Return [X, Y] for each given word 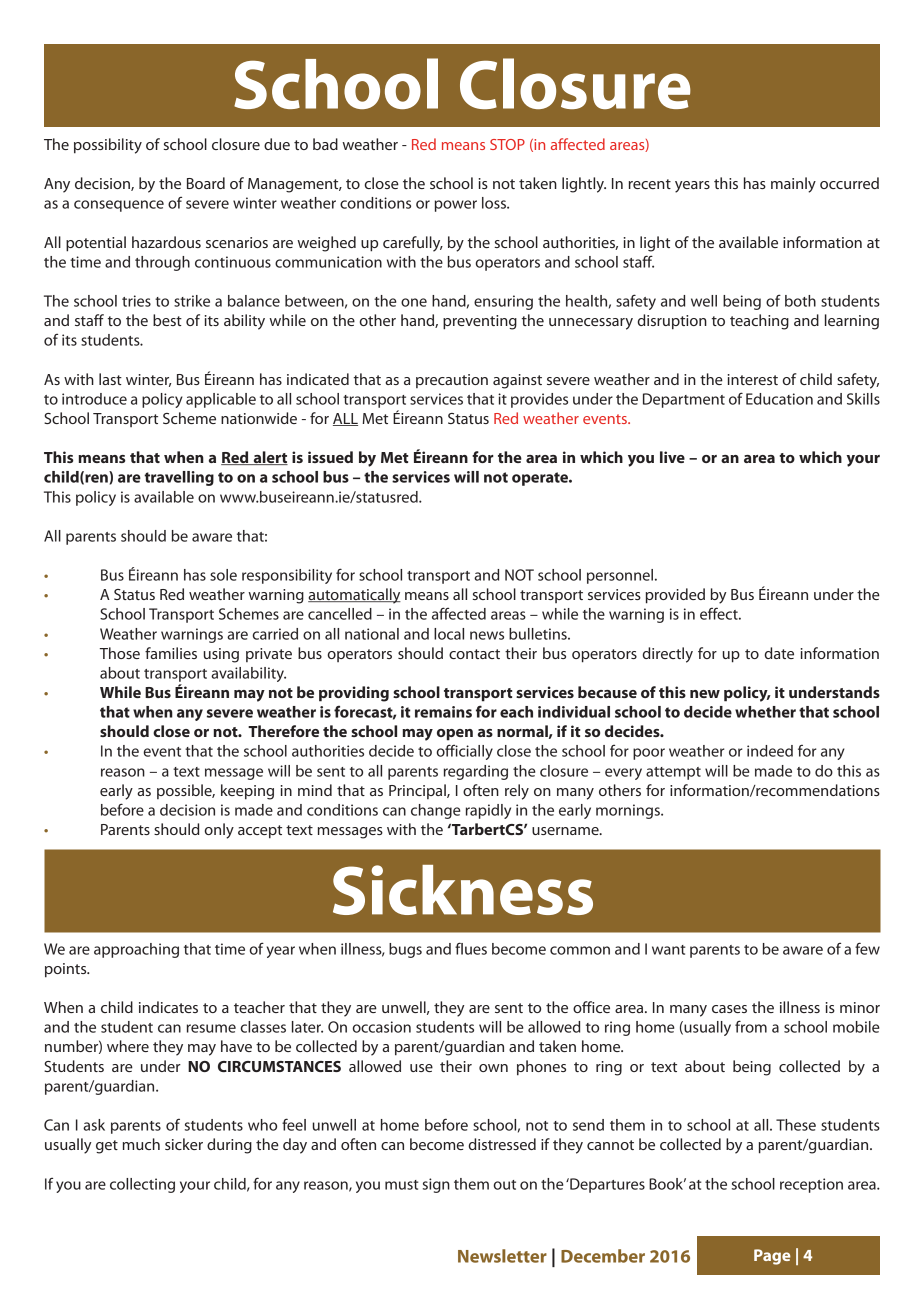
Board [206, 183]
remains [443, 712]
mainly [793, 185]
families [171, 653]
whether [765, 712]
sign [436, 1185]
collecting [142, 1185]
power [456, 206]
